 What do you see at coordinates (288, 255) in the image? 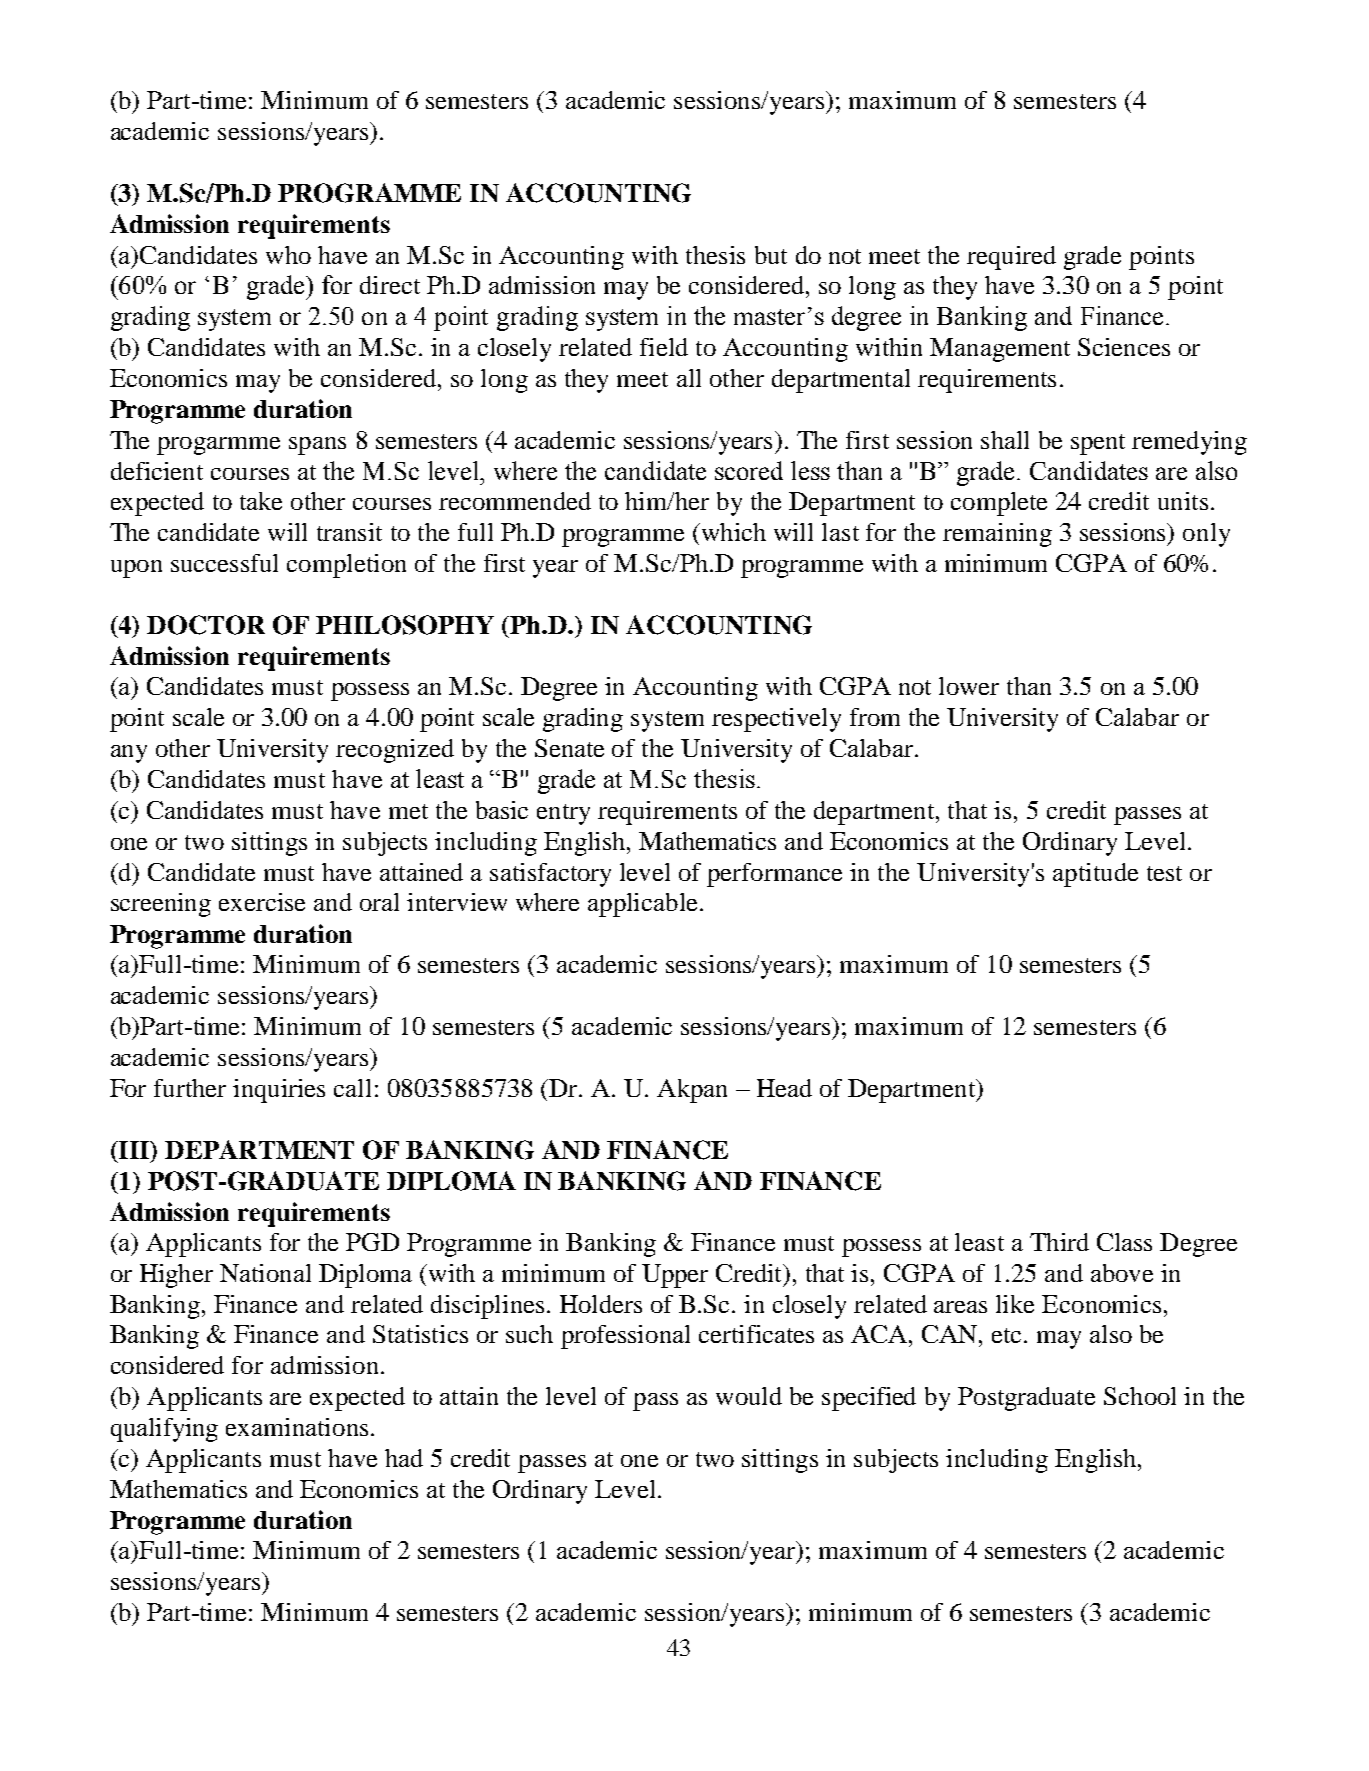
I see `who` at bounding box center [288, 255].
